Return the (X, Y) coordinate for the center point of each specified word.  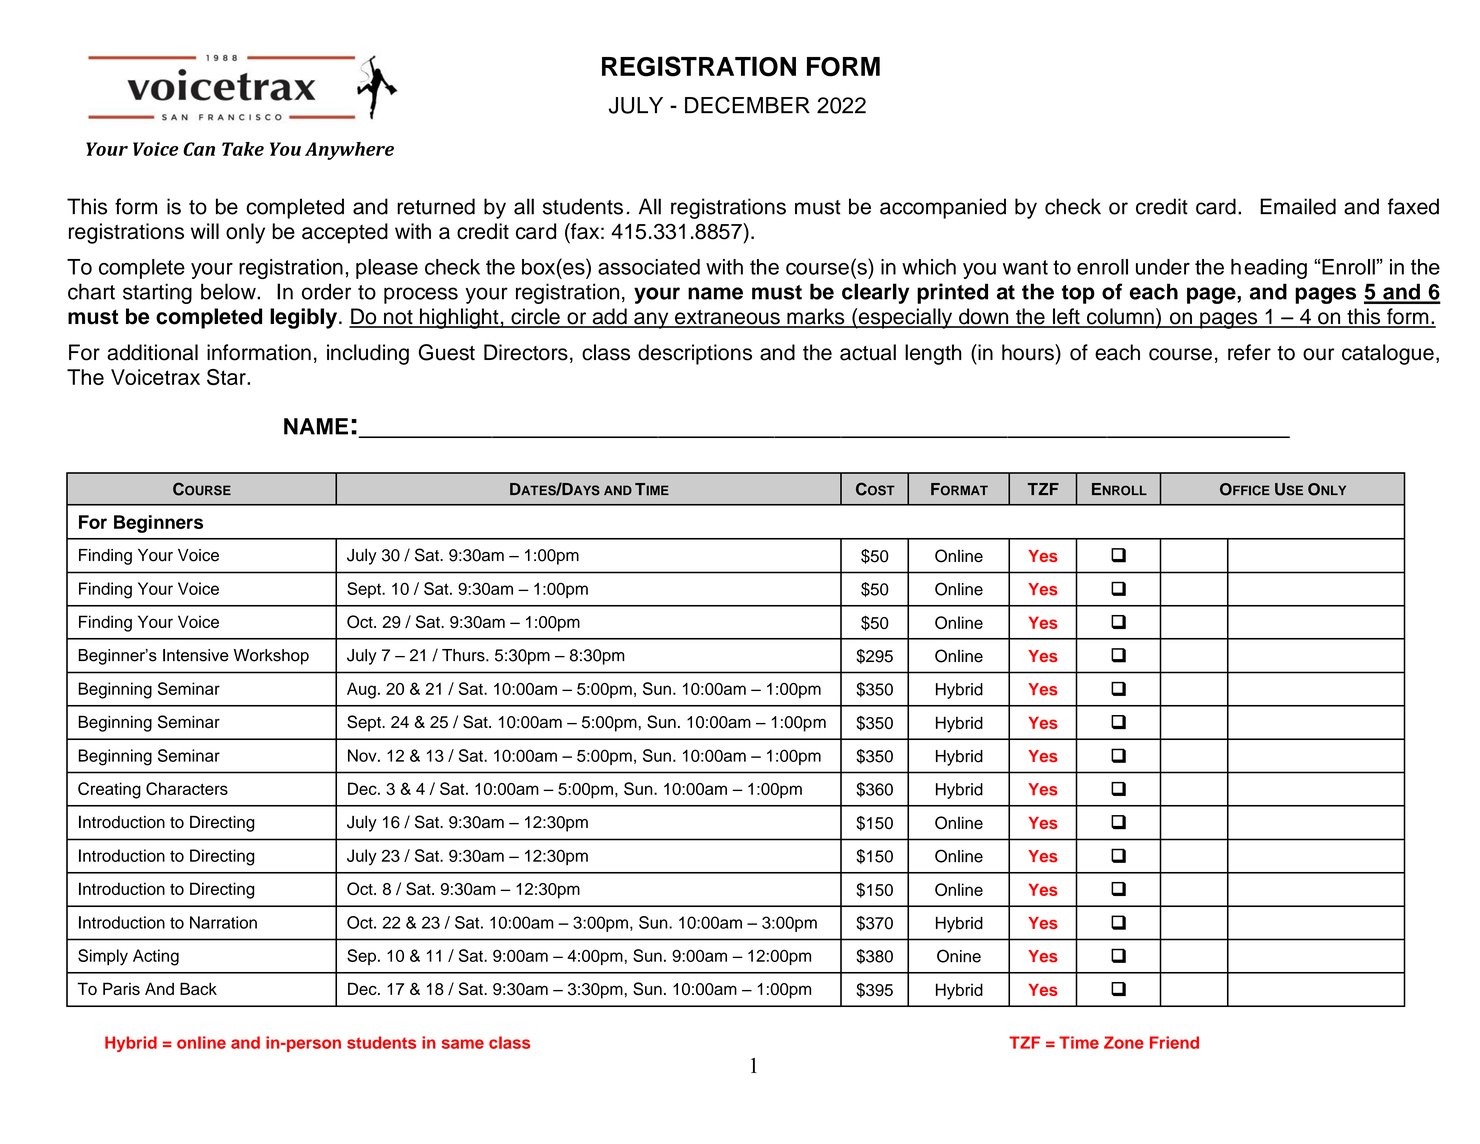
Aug (361, 690)
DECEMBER (747, 105)
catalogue (1388, 354)
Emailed (1298, 206)
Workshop (271, 657)
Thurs (464, 655)
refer (1249, 352)
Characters (187, 788)
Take (243, 149)
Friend (1174, 1042)
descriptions (695, 354)
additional (152, 352)
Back (198, 988)
